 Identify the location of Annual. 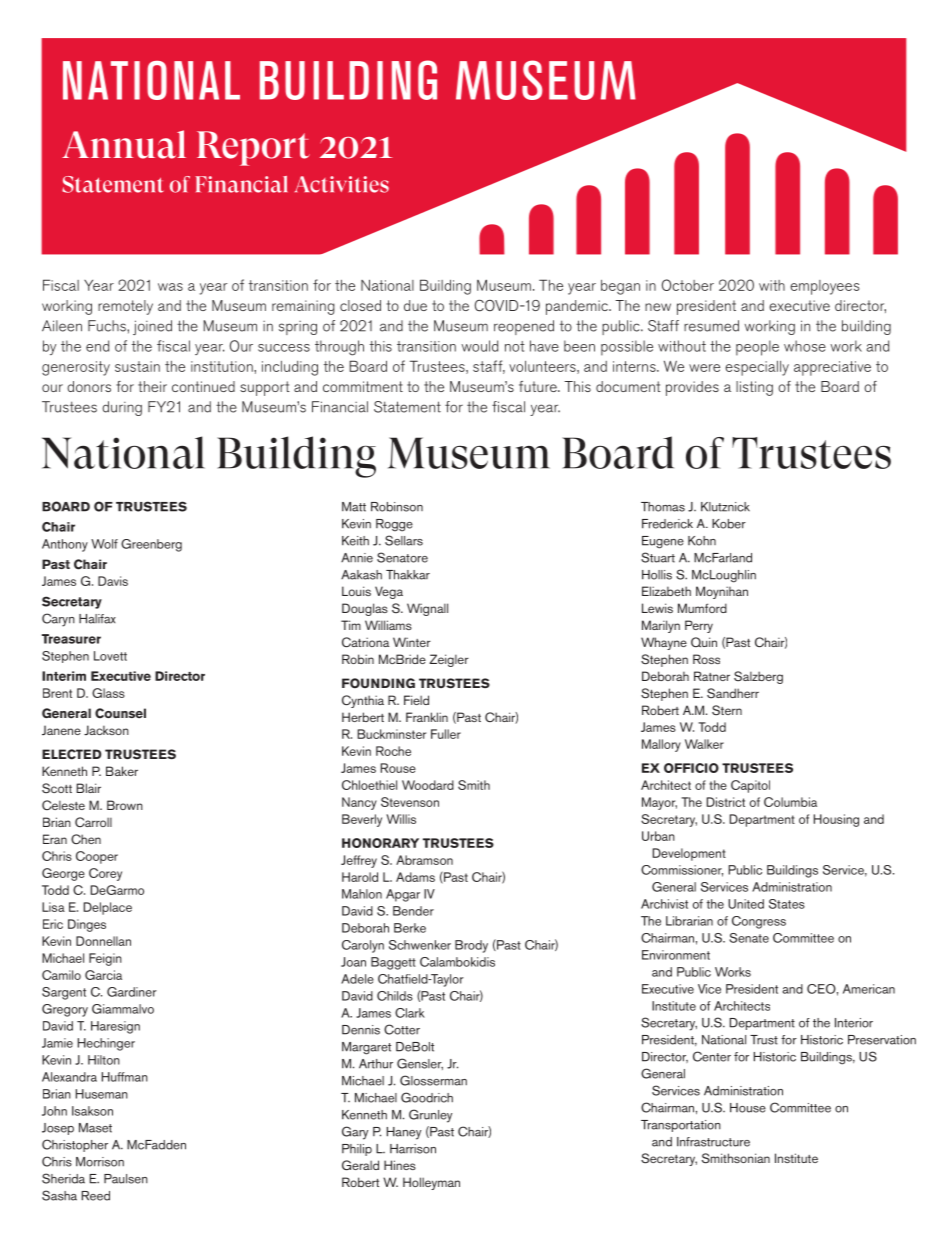
(124, 144).
